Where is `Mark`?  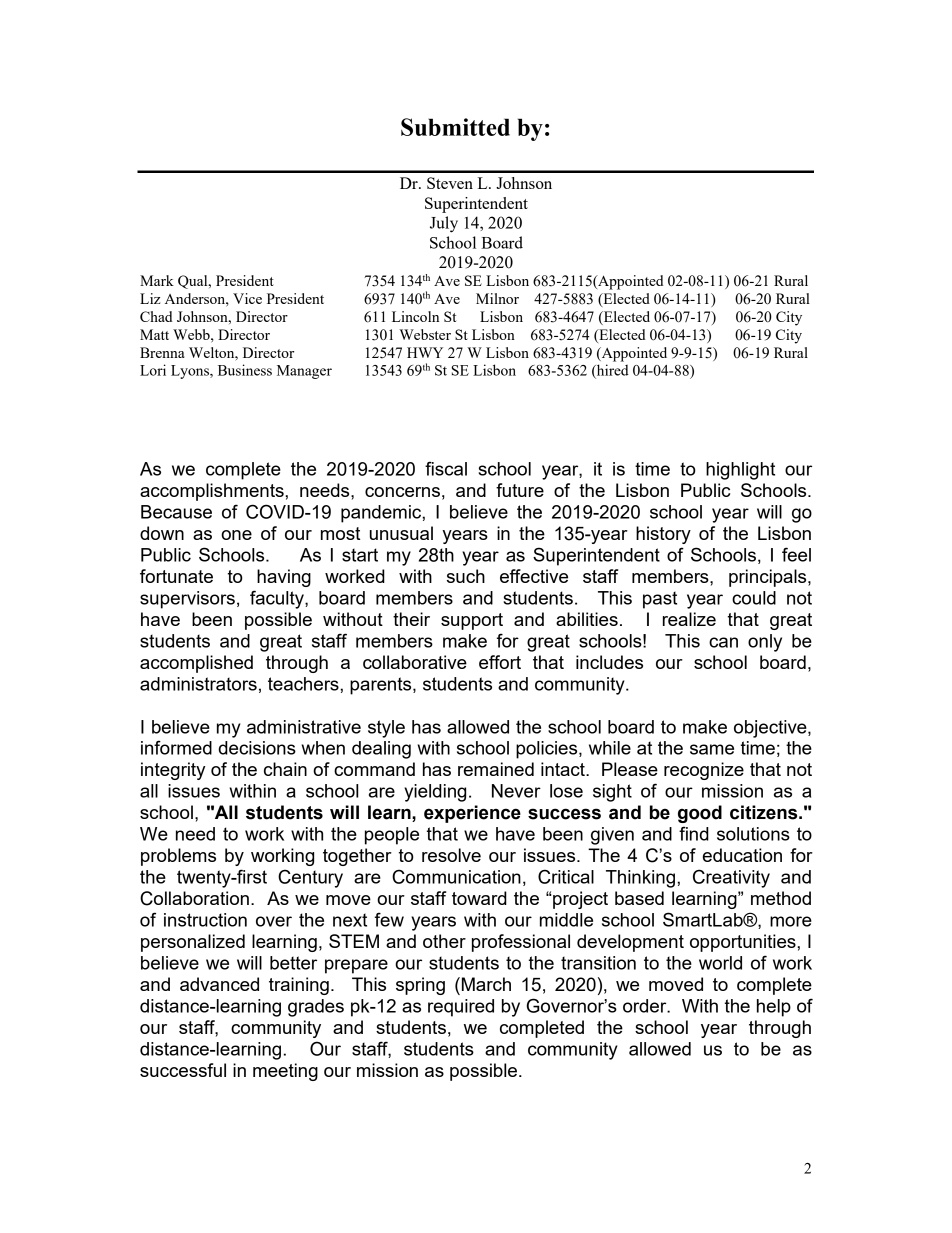
Mark is located at coordinates (157, 280).
